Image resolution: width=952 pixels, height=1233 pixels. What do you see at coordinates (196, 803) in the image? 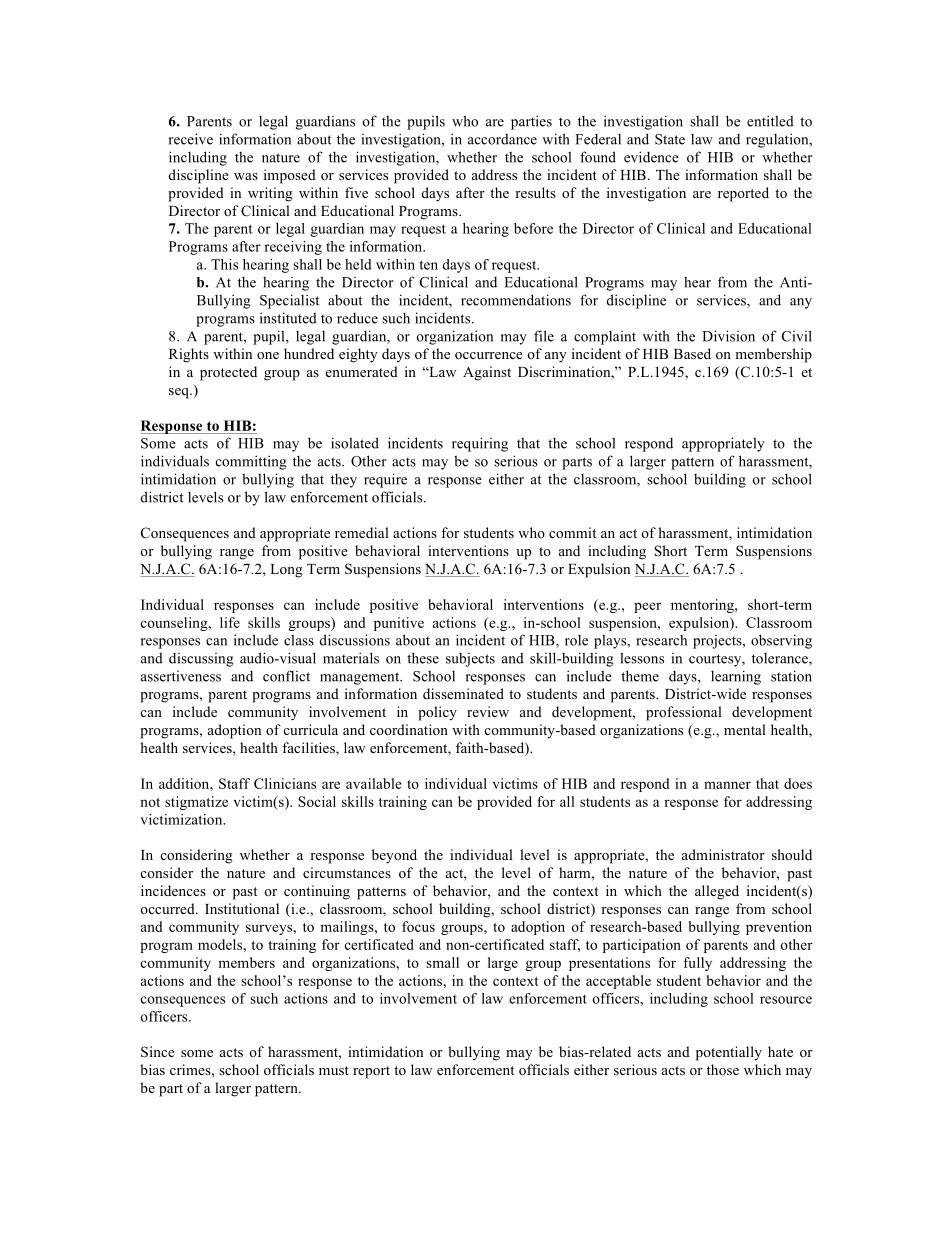
I see `stigmatize` at bounding box center [196, 803].
